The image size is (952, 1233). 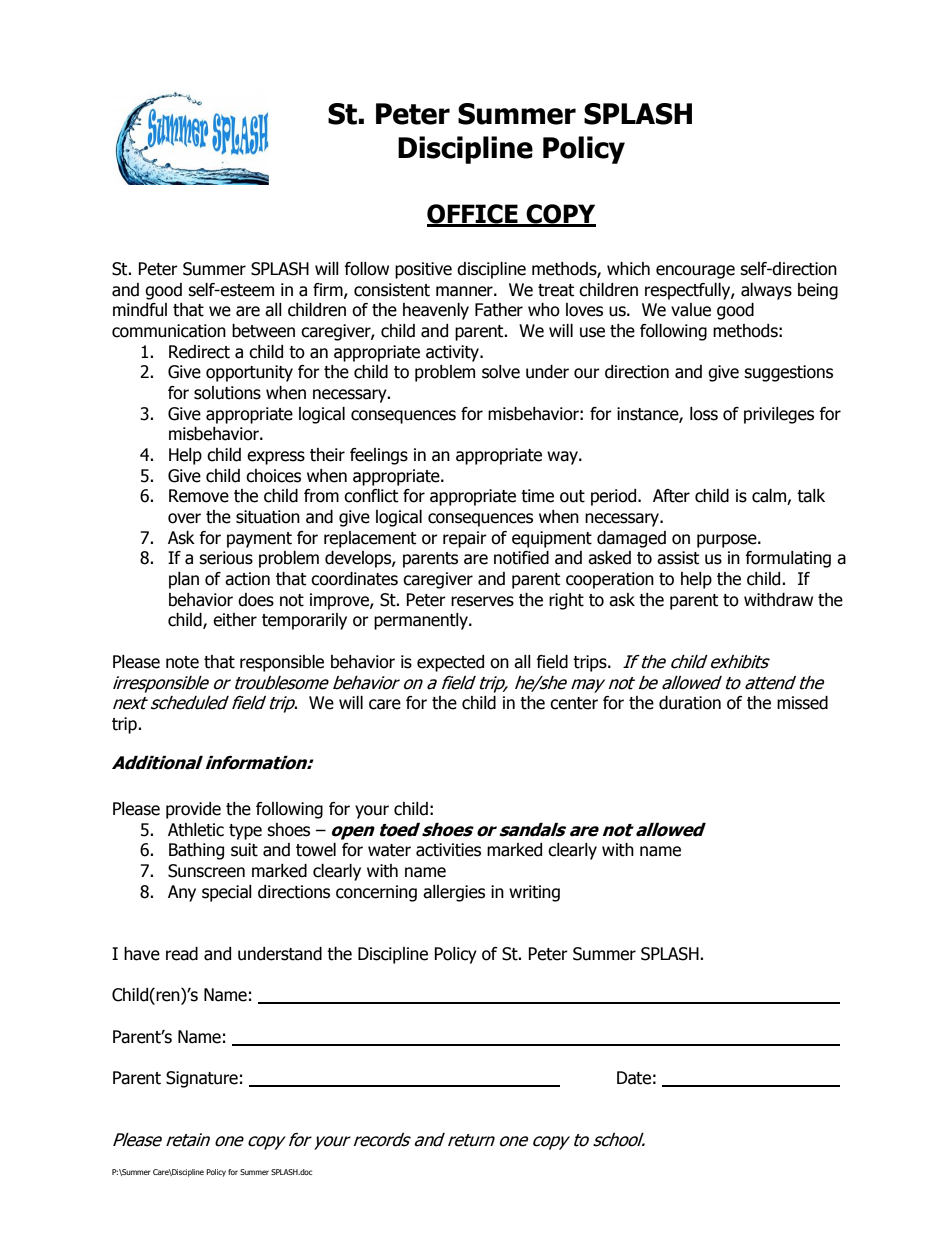 What do you see at coordinates (465, 539) in the document?
I see `repair` at bounding box center [465, 539].
